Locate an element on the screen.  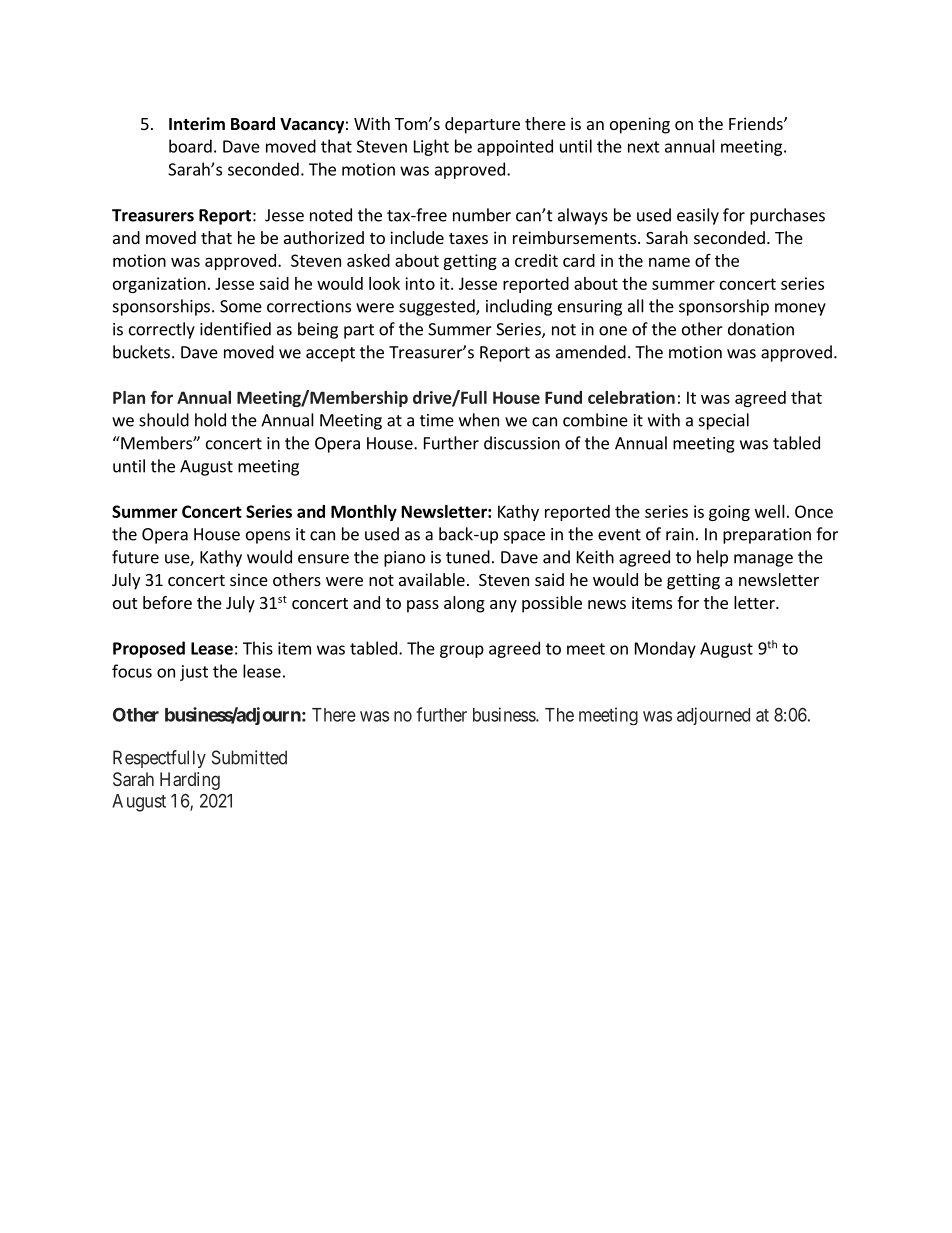
Friends is located at coordinates (757, 123).
